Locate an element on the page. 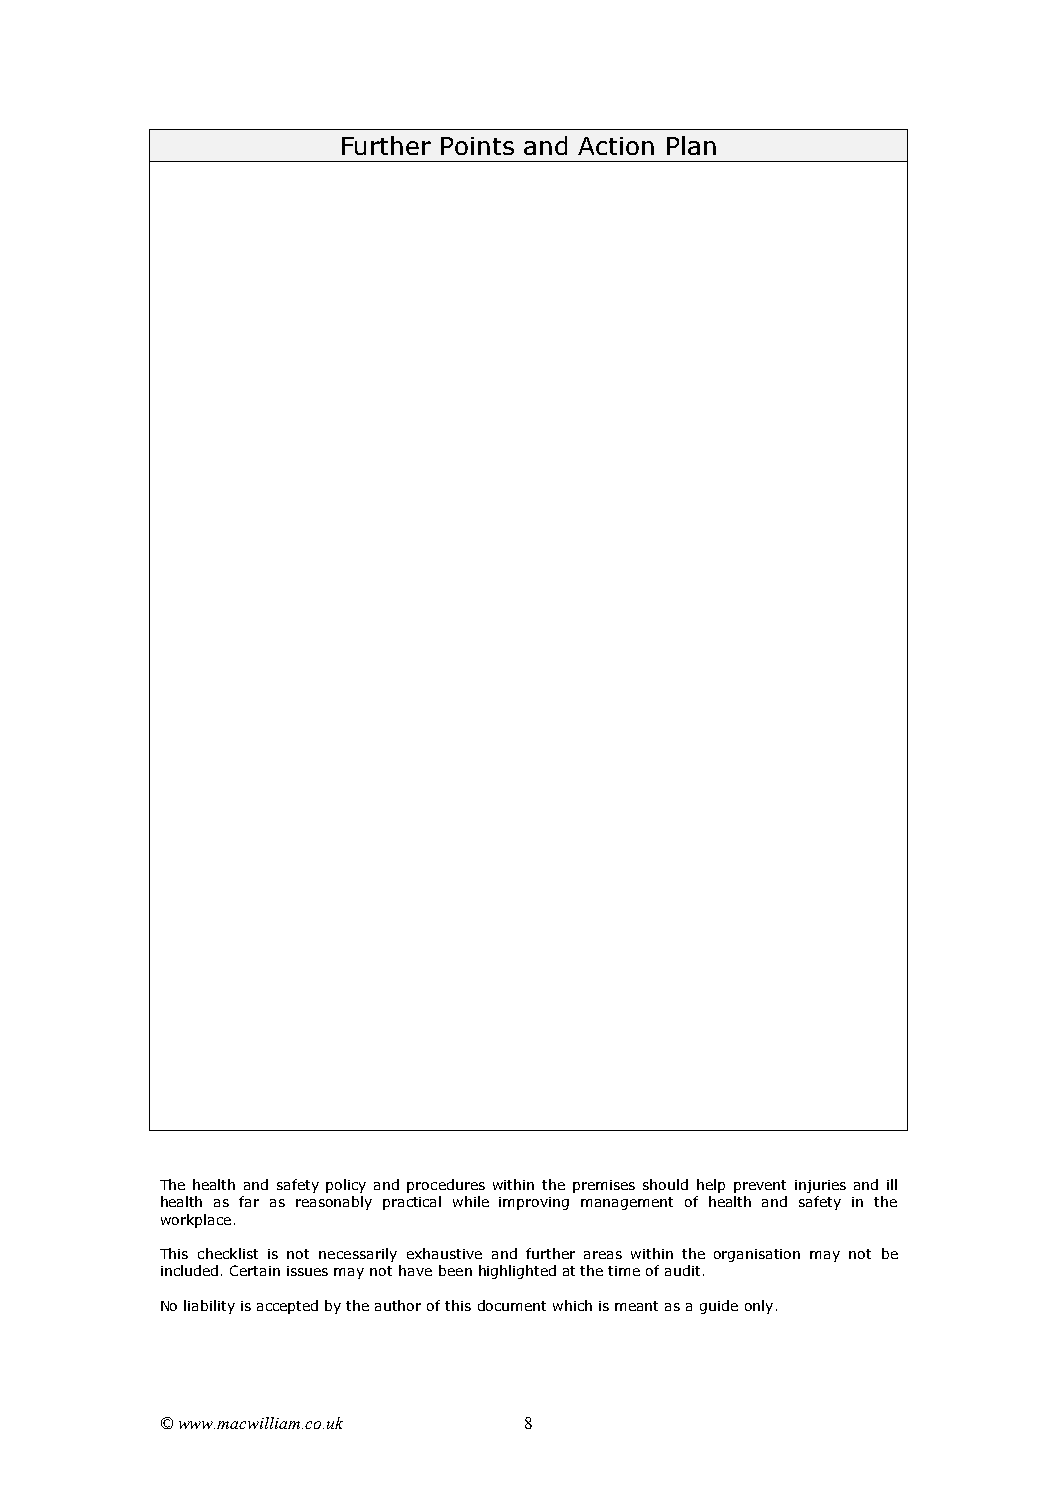 This image has height=1496, width=1058. organisation is located at coordinates (757, 1255).
